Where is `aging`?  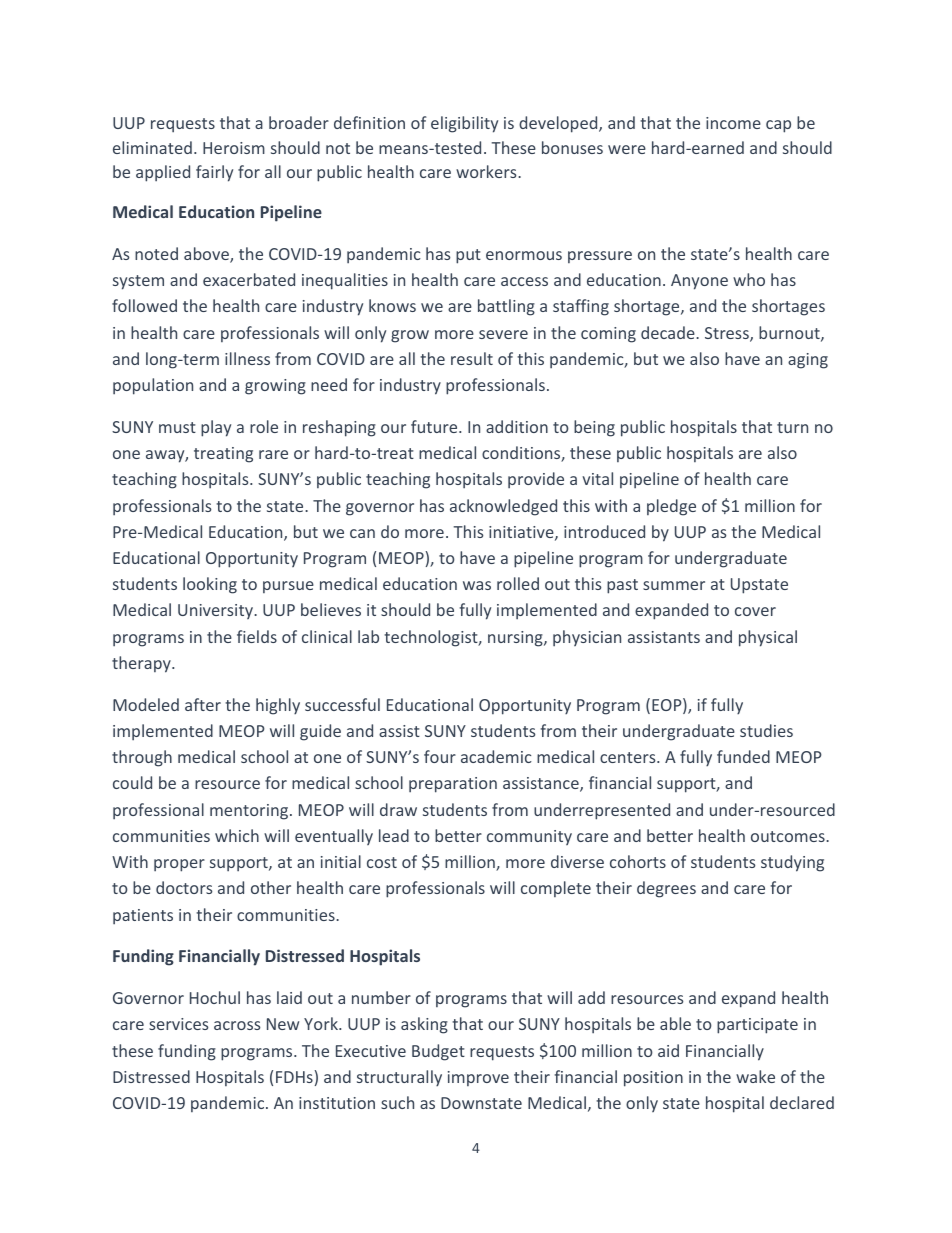
aging is located at coordinates (808, 361).
